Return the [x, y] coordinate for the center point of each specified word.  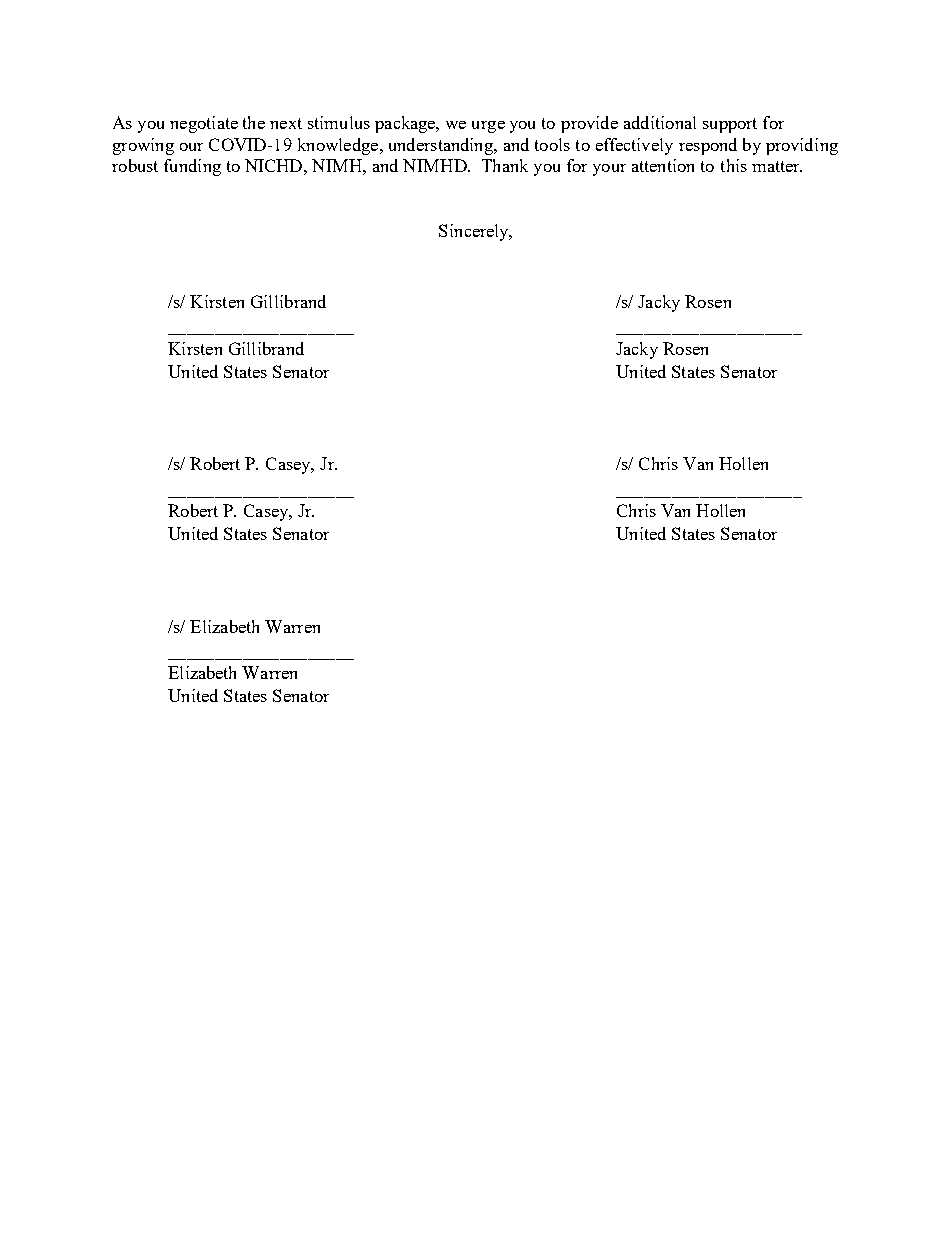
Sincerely [475, 232]
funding [192, 167]
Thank [505, 165]
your [609, 170]
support [730, 125]
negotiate [204, 124]
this [734, 165]
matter [777, 166]
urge [488, 127]
